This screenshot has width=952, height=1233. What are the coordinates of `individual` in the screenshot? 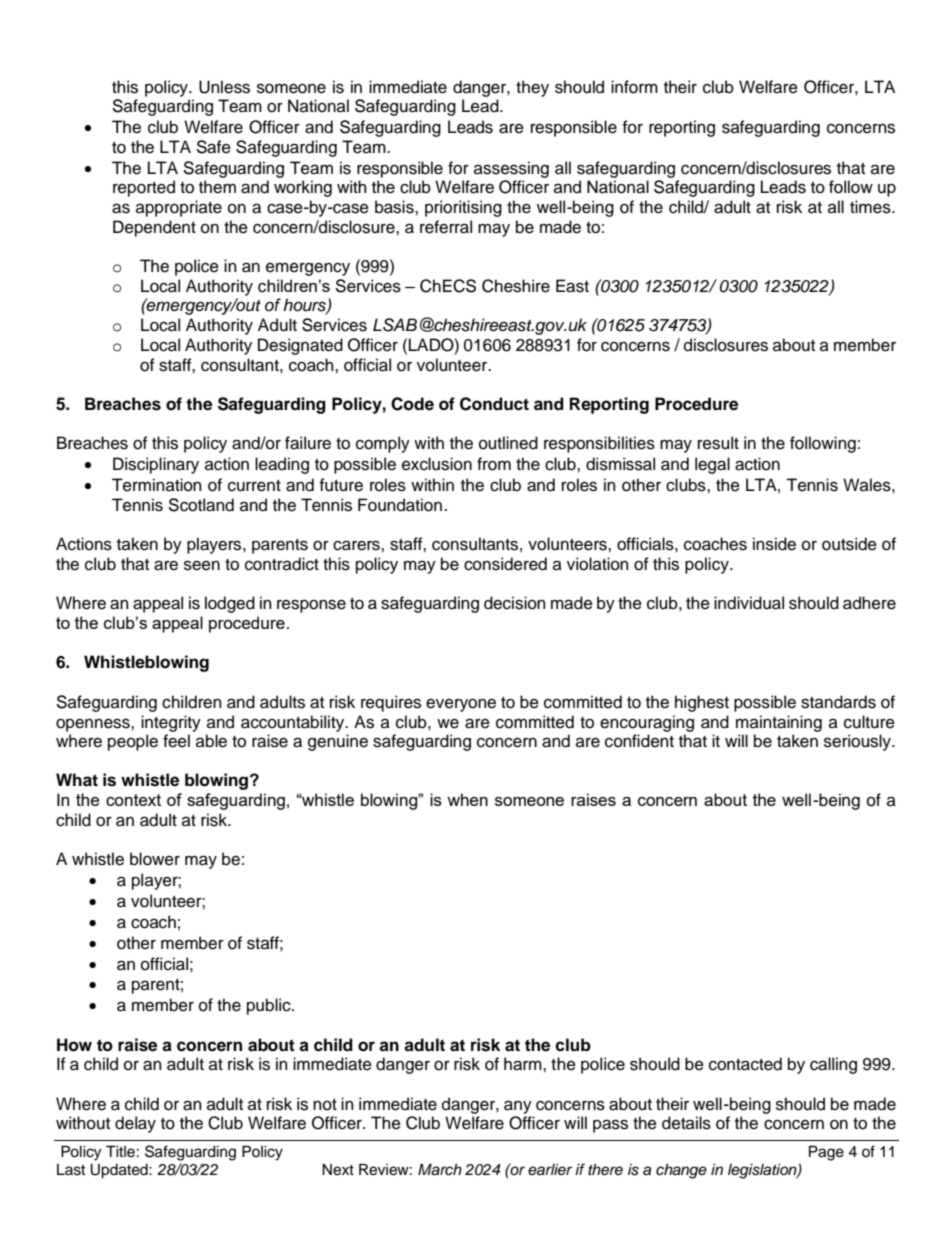 It's located at (749, 603).
